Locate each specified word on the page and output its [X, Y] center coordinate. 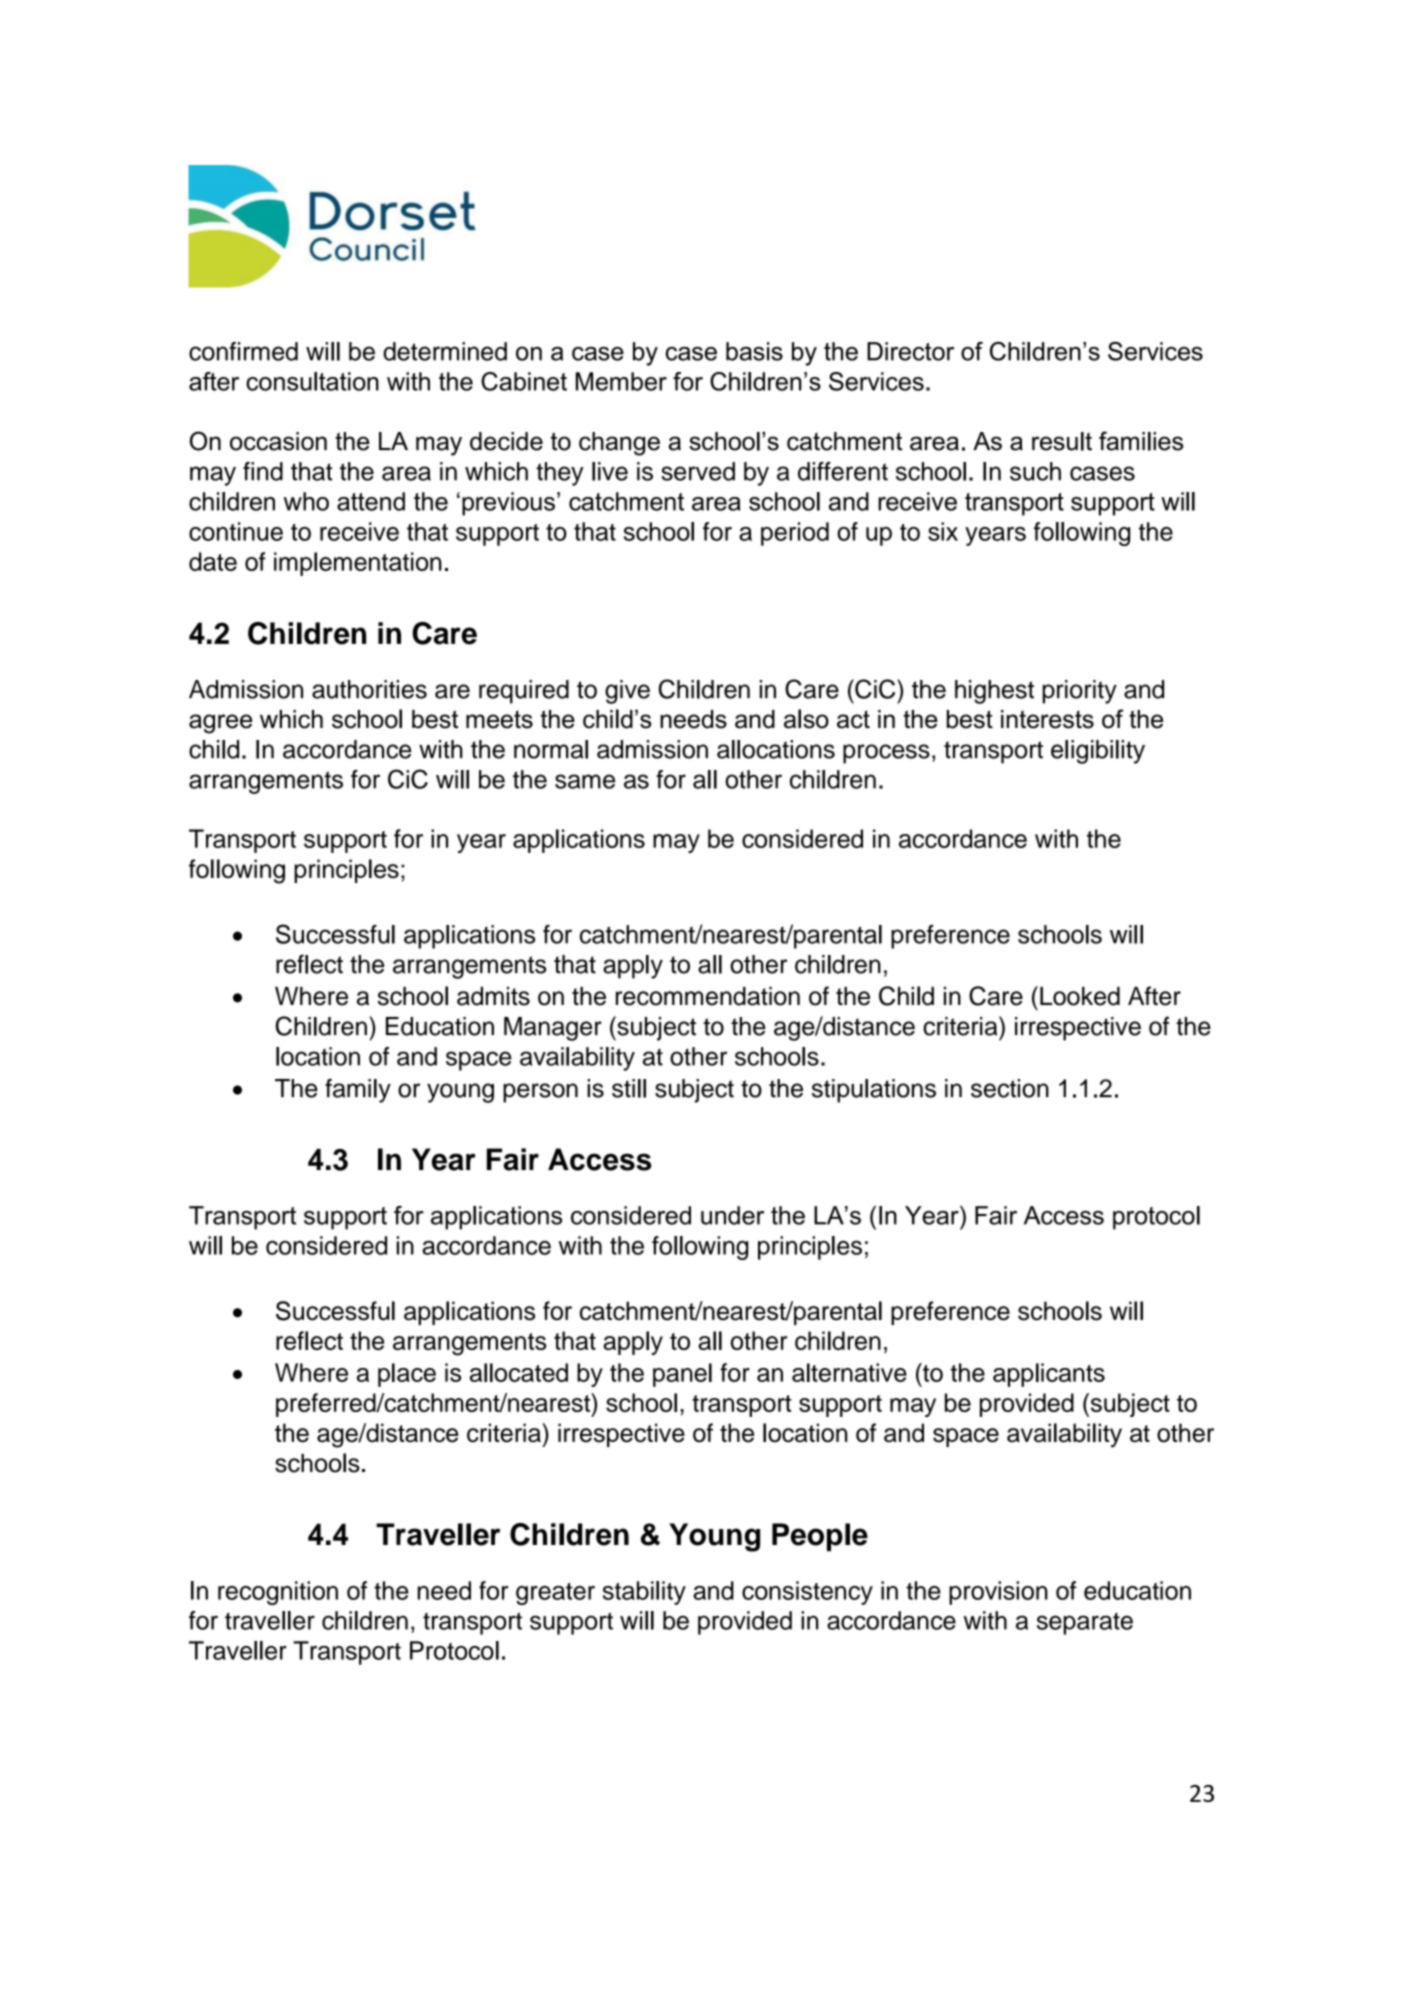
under [732, 1215]
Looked [1080, 996]
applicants [1049, 1375]
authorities [369, 689]
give [627, 692]
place [407, 1375]
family [358, 1090]
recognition [278, 1593]
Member [621, 381]
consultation [312, 381]
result [1062, 441]
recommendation [708, 996]
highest [994, 692]
